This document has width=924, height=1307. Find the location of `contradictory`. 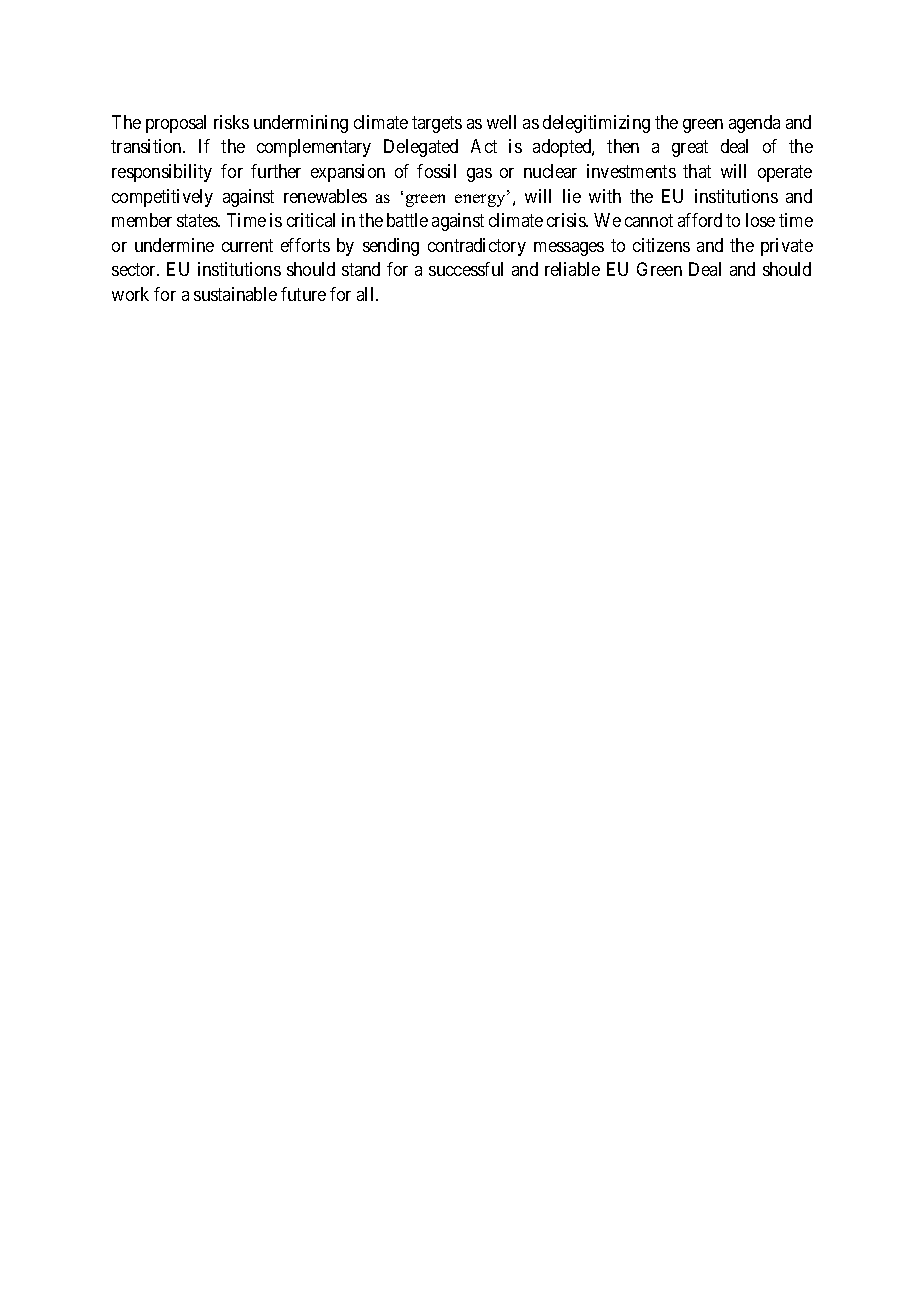

contradictory is located at coordinates (477, 247).
